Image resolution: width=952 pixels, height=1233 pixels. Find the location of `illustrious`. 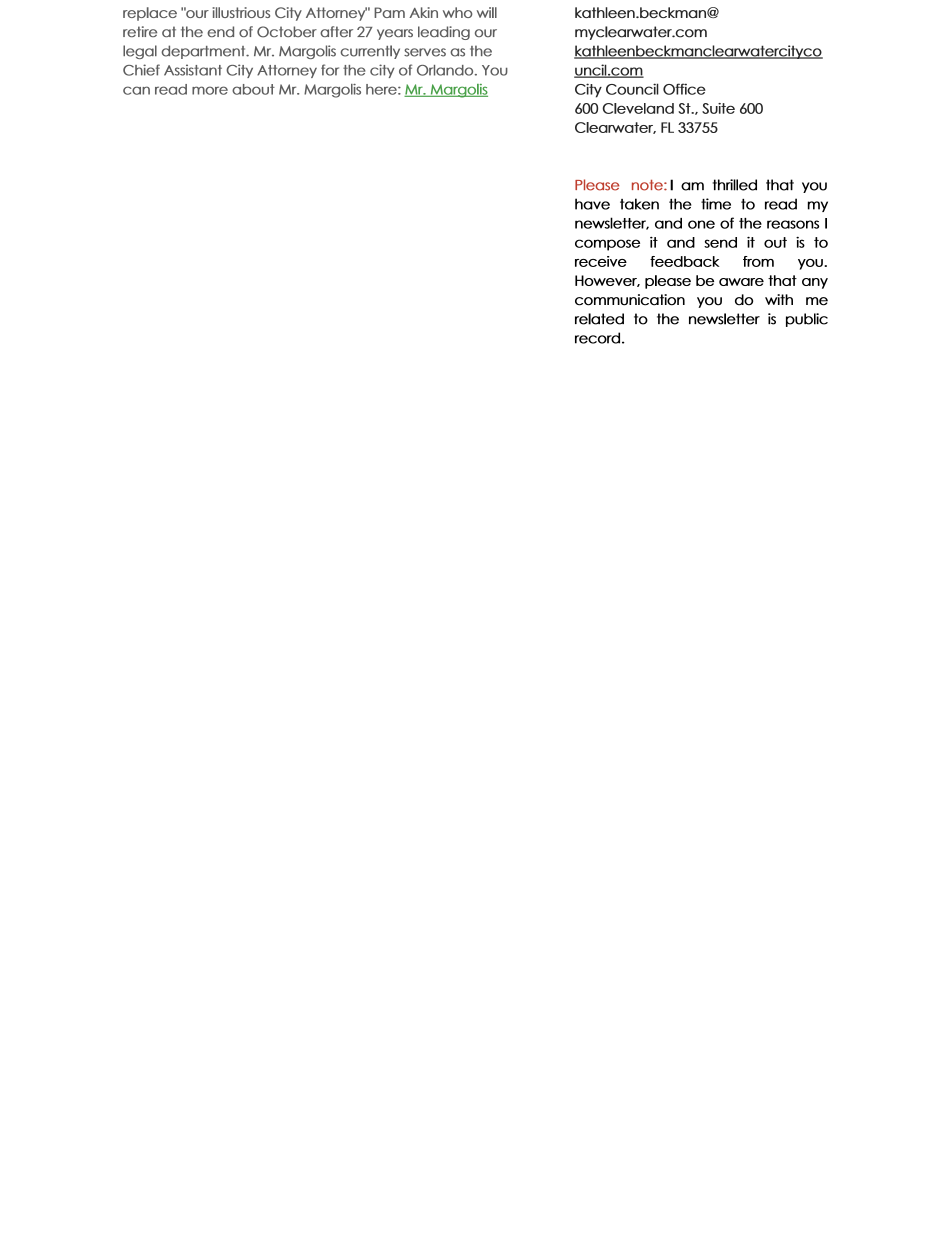

illustrious is located at coordinates (241, 12).
